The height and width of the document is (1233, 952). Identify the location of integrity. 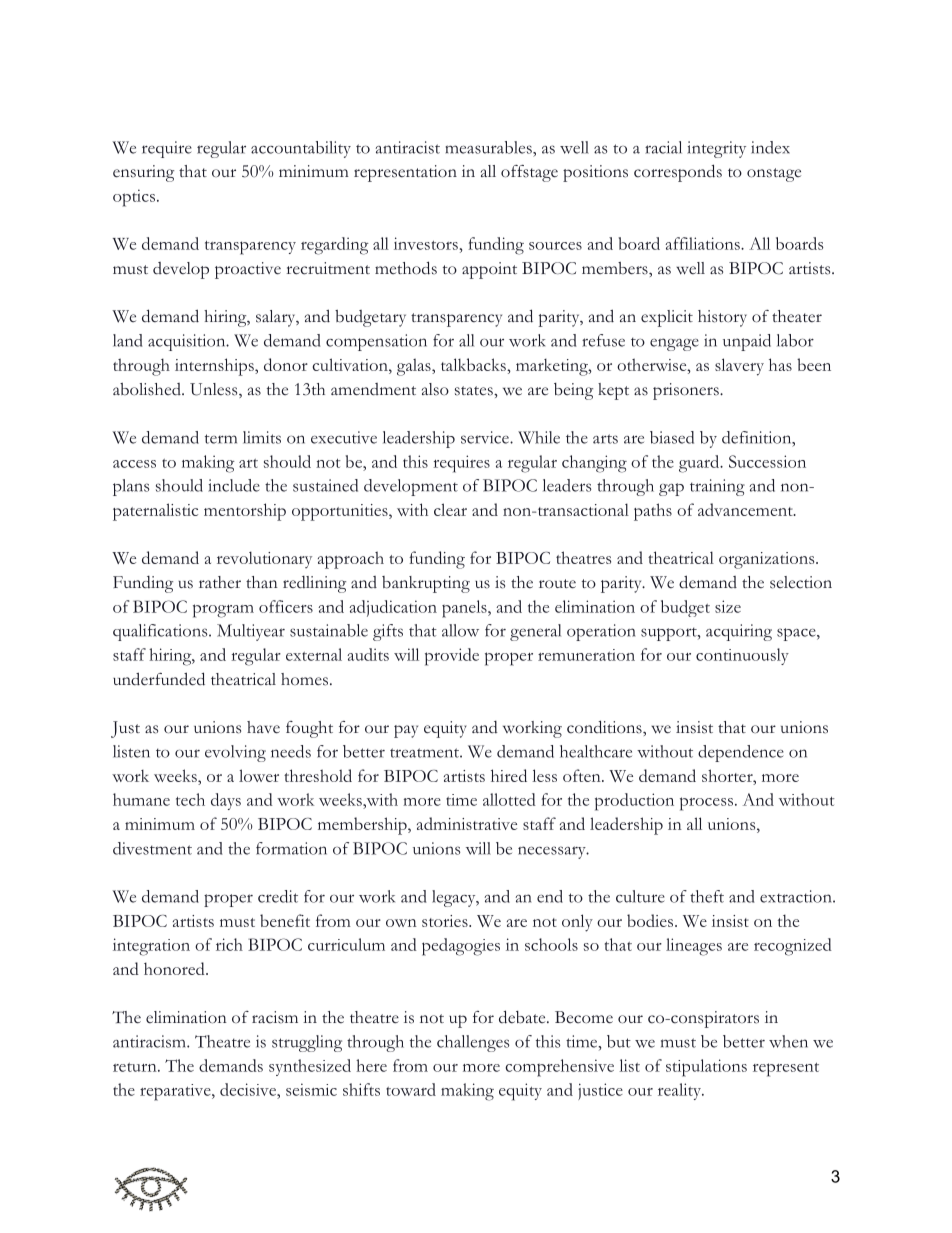
(716, 149).
